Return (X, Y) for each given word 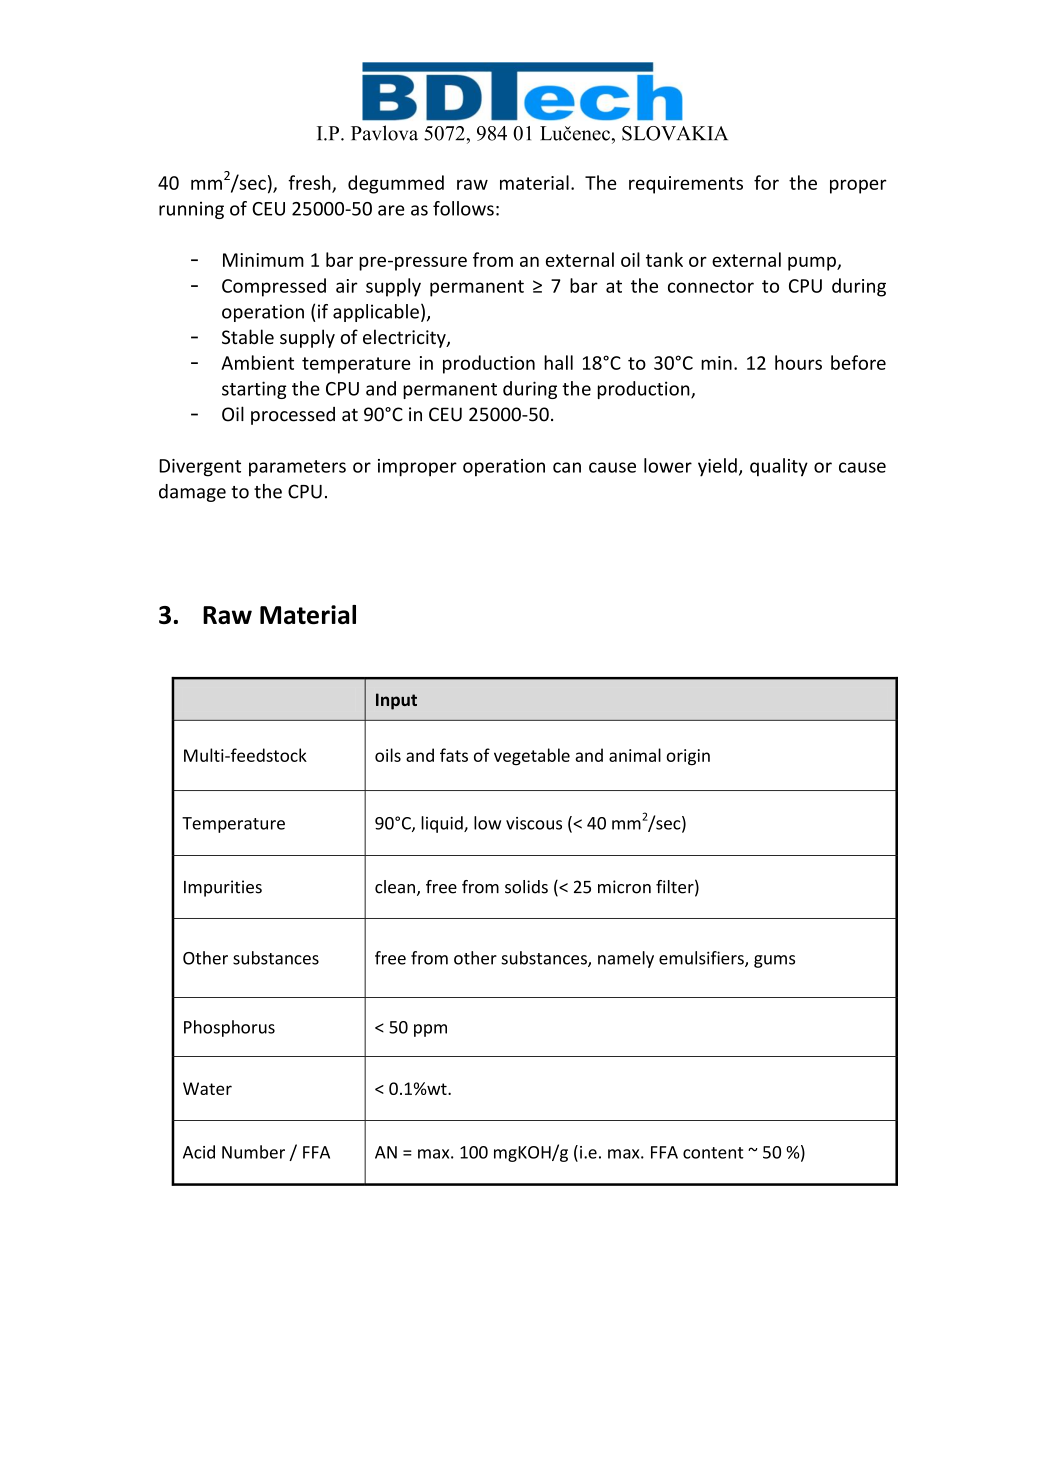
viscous (534, 823)
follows (463, 208)
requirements (686, 185)
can (567, 467)
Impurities (223, 888)
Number (253, 1152)
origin (688, 757)
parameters (297, 468)
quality (779, 467)
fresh (310, 183)
